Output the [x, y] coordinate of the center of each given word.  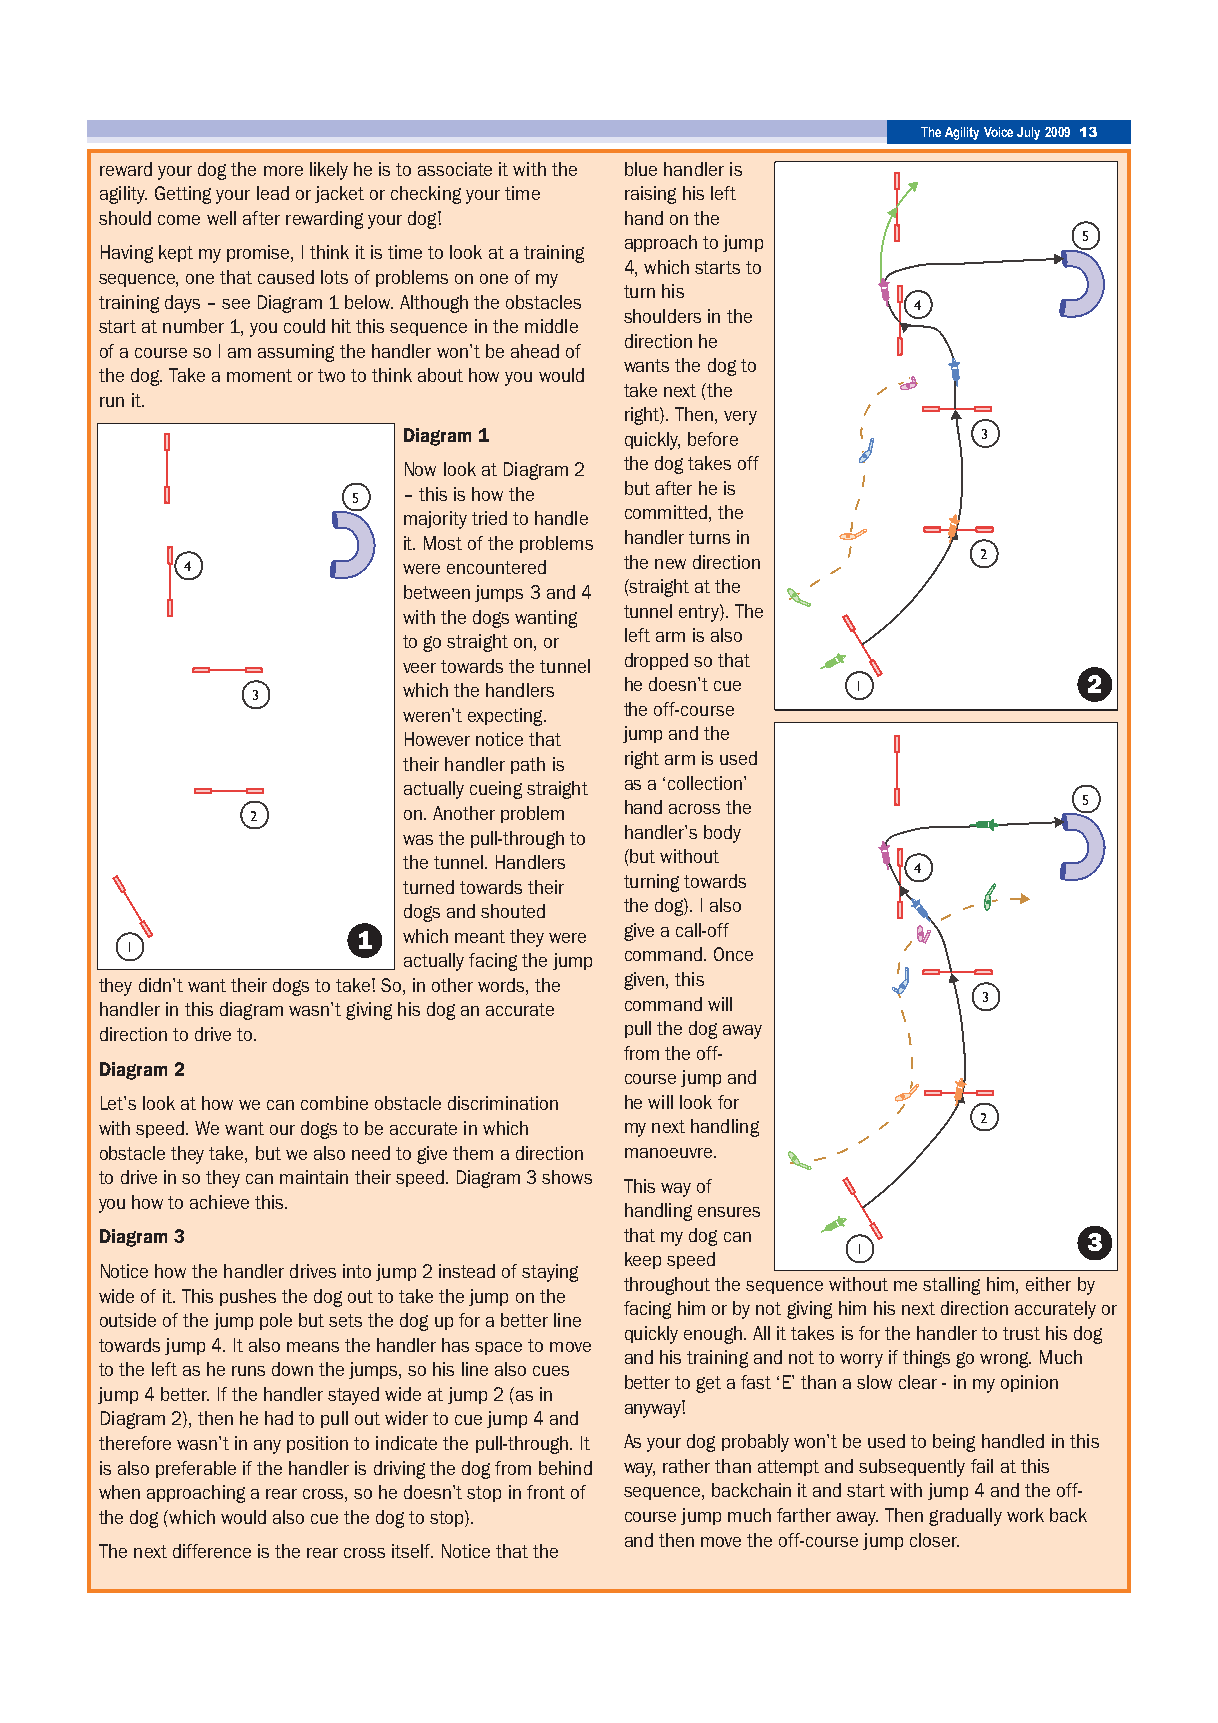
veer [419, 668]
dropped [656, 661]
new [670, 564]
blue [641, 169]
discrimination [503, 1103]
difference [212, 1551]
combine [334, 1103]
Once [733, 954]
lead [273, 193]
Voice [998, 132]
